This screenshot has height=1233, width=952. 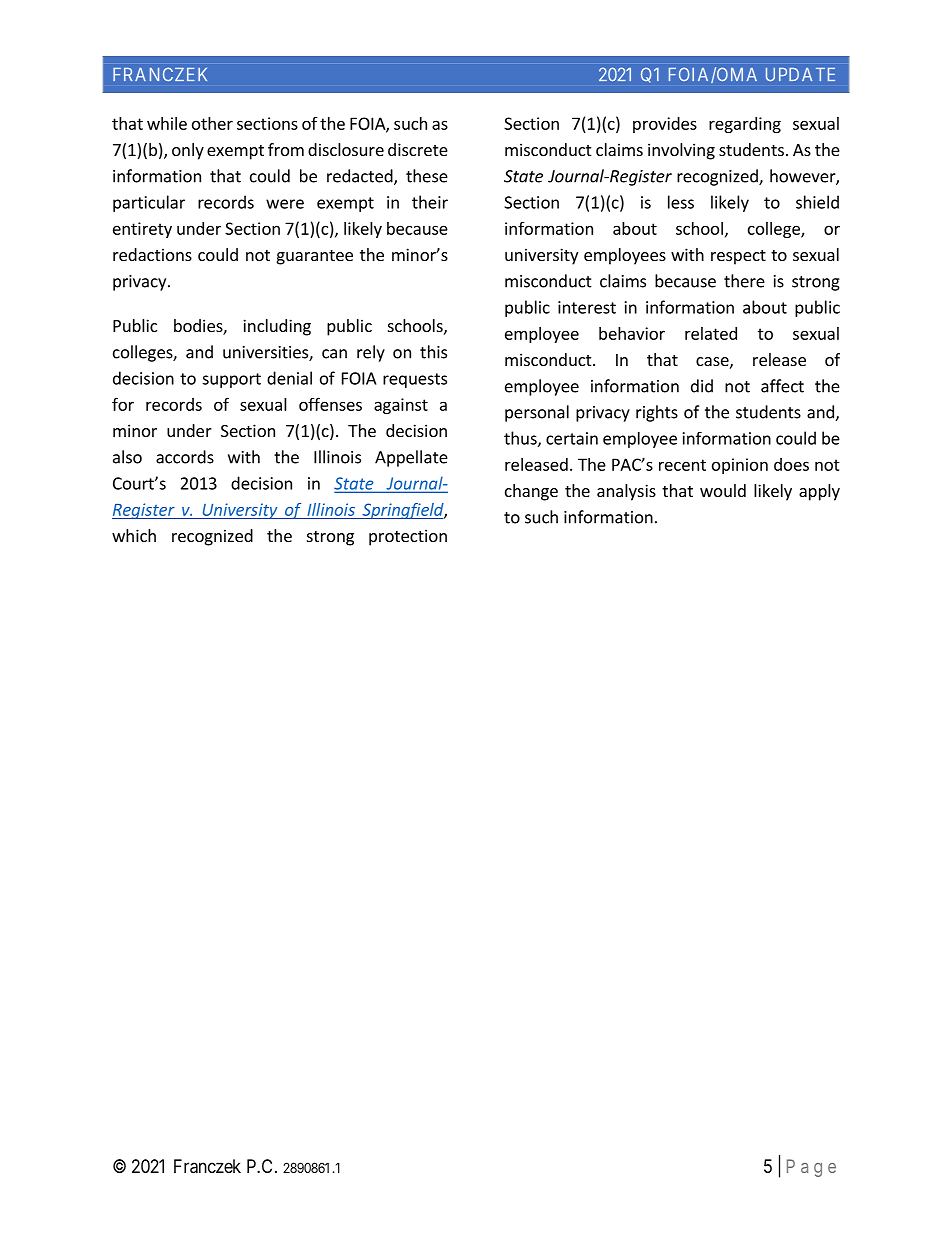 What do you see at coordinates (134, 535) in the screenshot?
I see `which` at bounding box center [134, 535].
